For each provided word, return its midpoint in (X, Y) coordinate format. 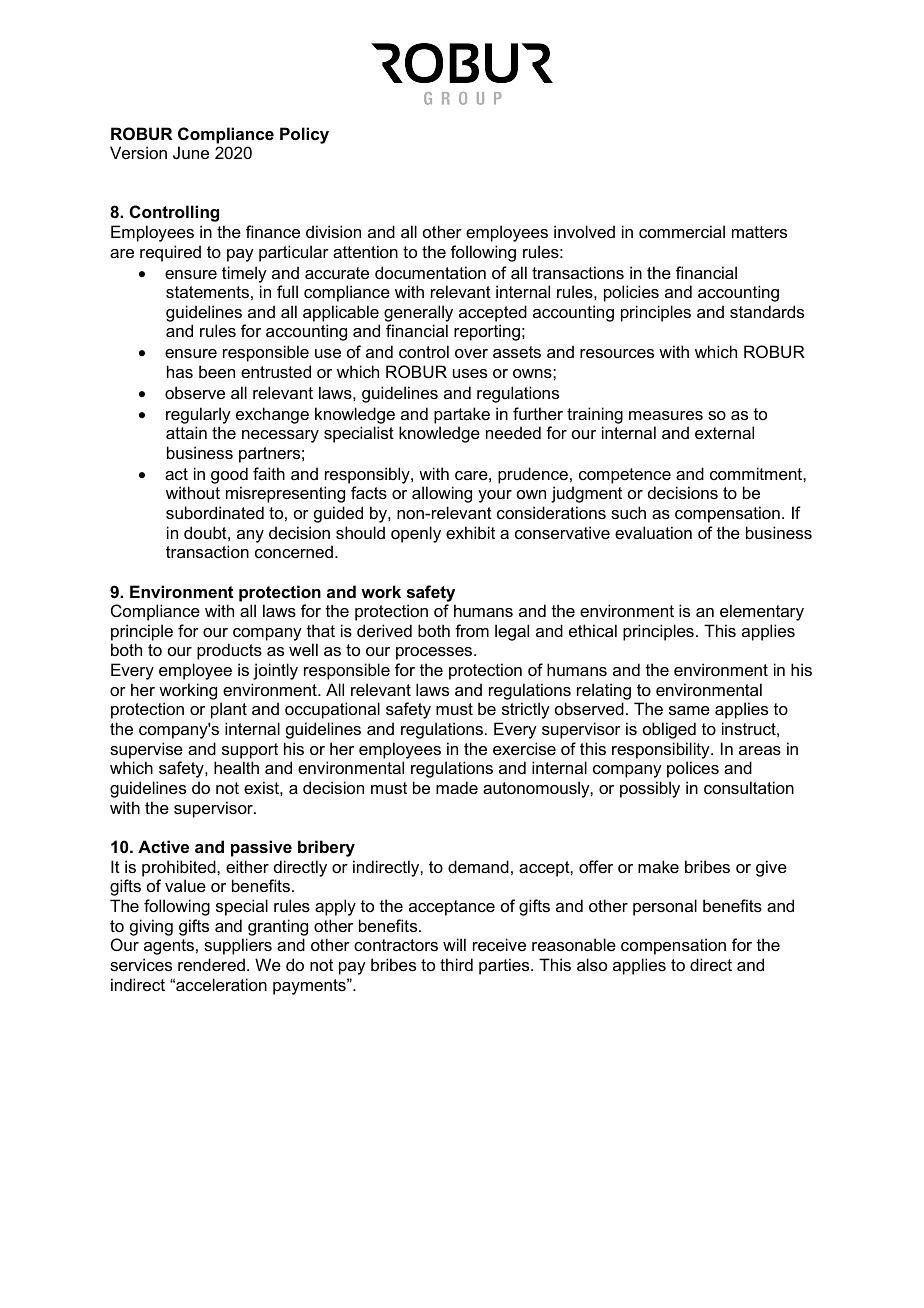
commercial (682, 231)
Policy (304, 135)
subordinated (215, 512)
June (191, 152)
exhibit (470, 532)
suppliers (238, 946)
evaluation (653, 532)
